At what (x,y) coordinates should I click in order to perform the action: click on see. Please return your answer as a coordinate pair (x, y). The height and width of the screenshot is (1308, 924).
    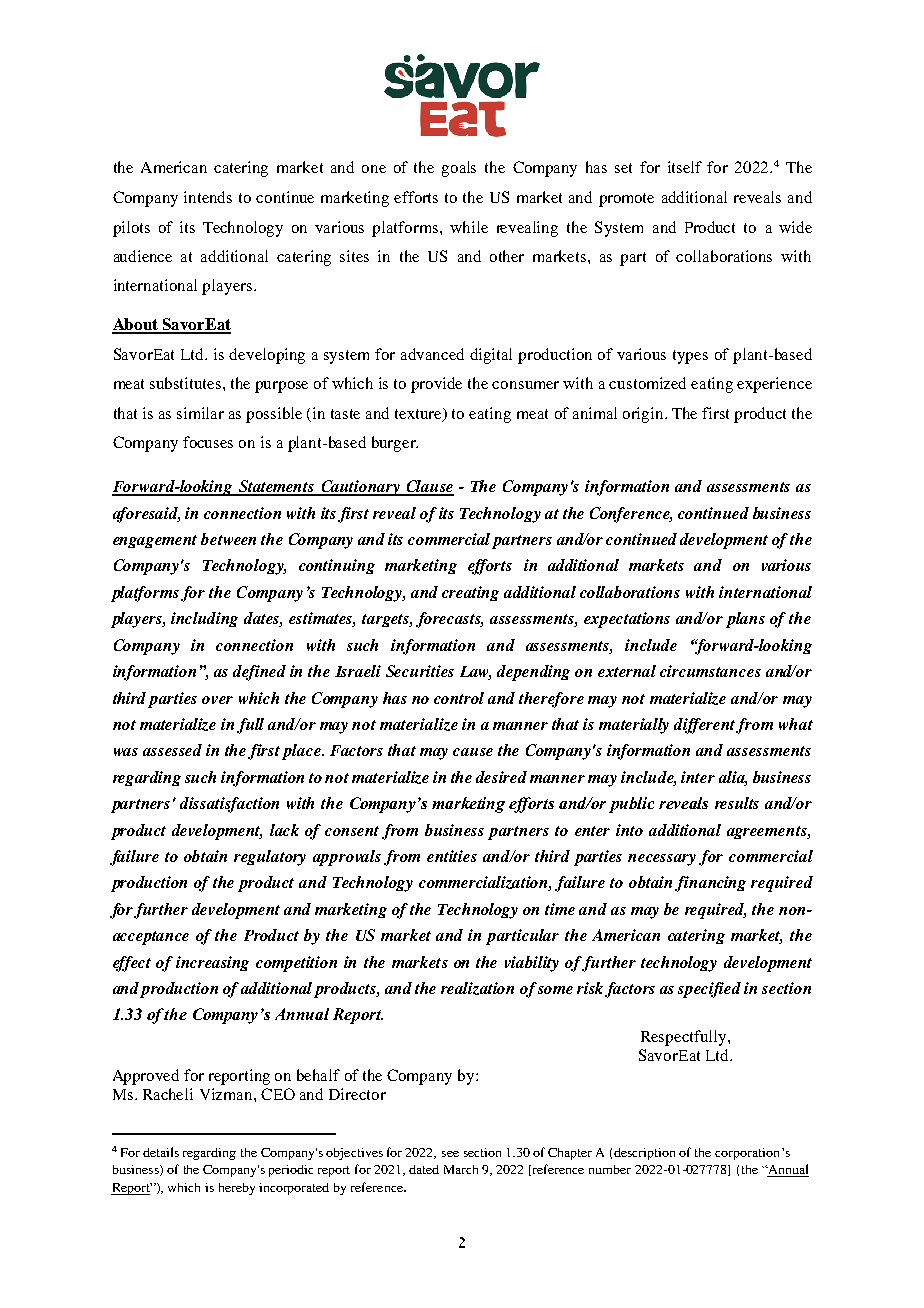
    Looking at the image, I should click on (450, 1154).
